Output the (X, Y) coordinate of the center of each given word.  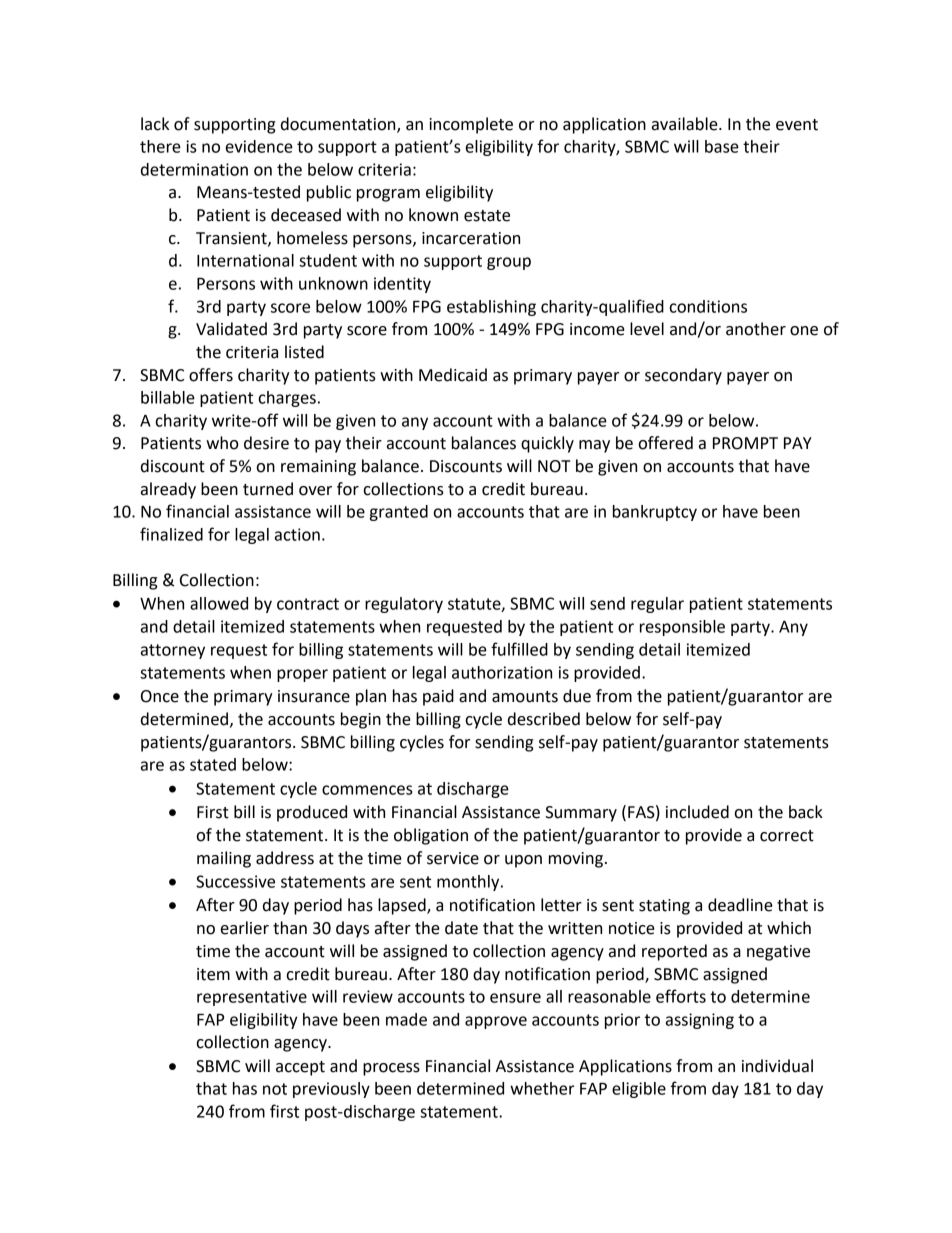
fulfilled (519, 649)
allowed (219, 603)
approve (496, 1022)
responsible (682, 628)
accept (300, 1068)
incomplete (471, 125)
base (722, 146)
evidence (259, 146)
